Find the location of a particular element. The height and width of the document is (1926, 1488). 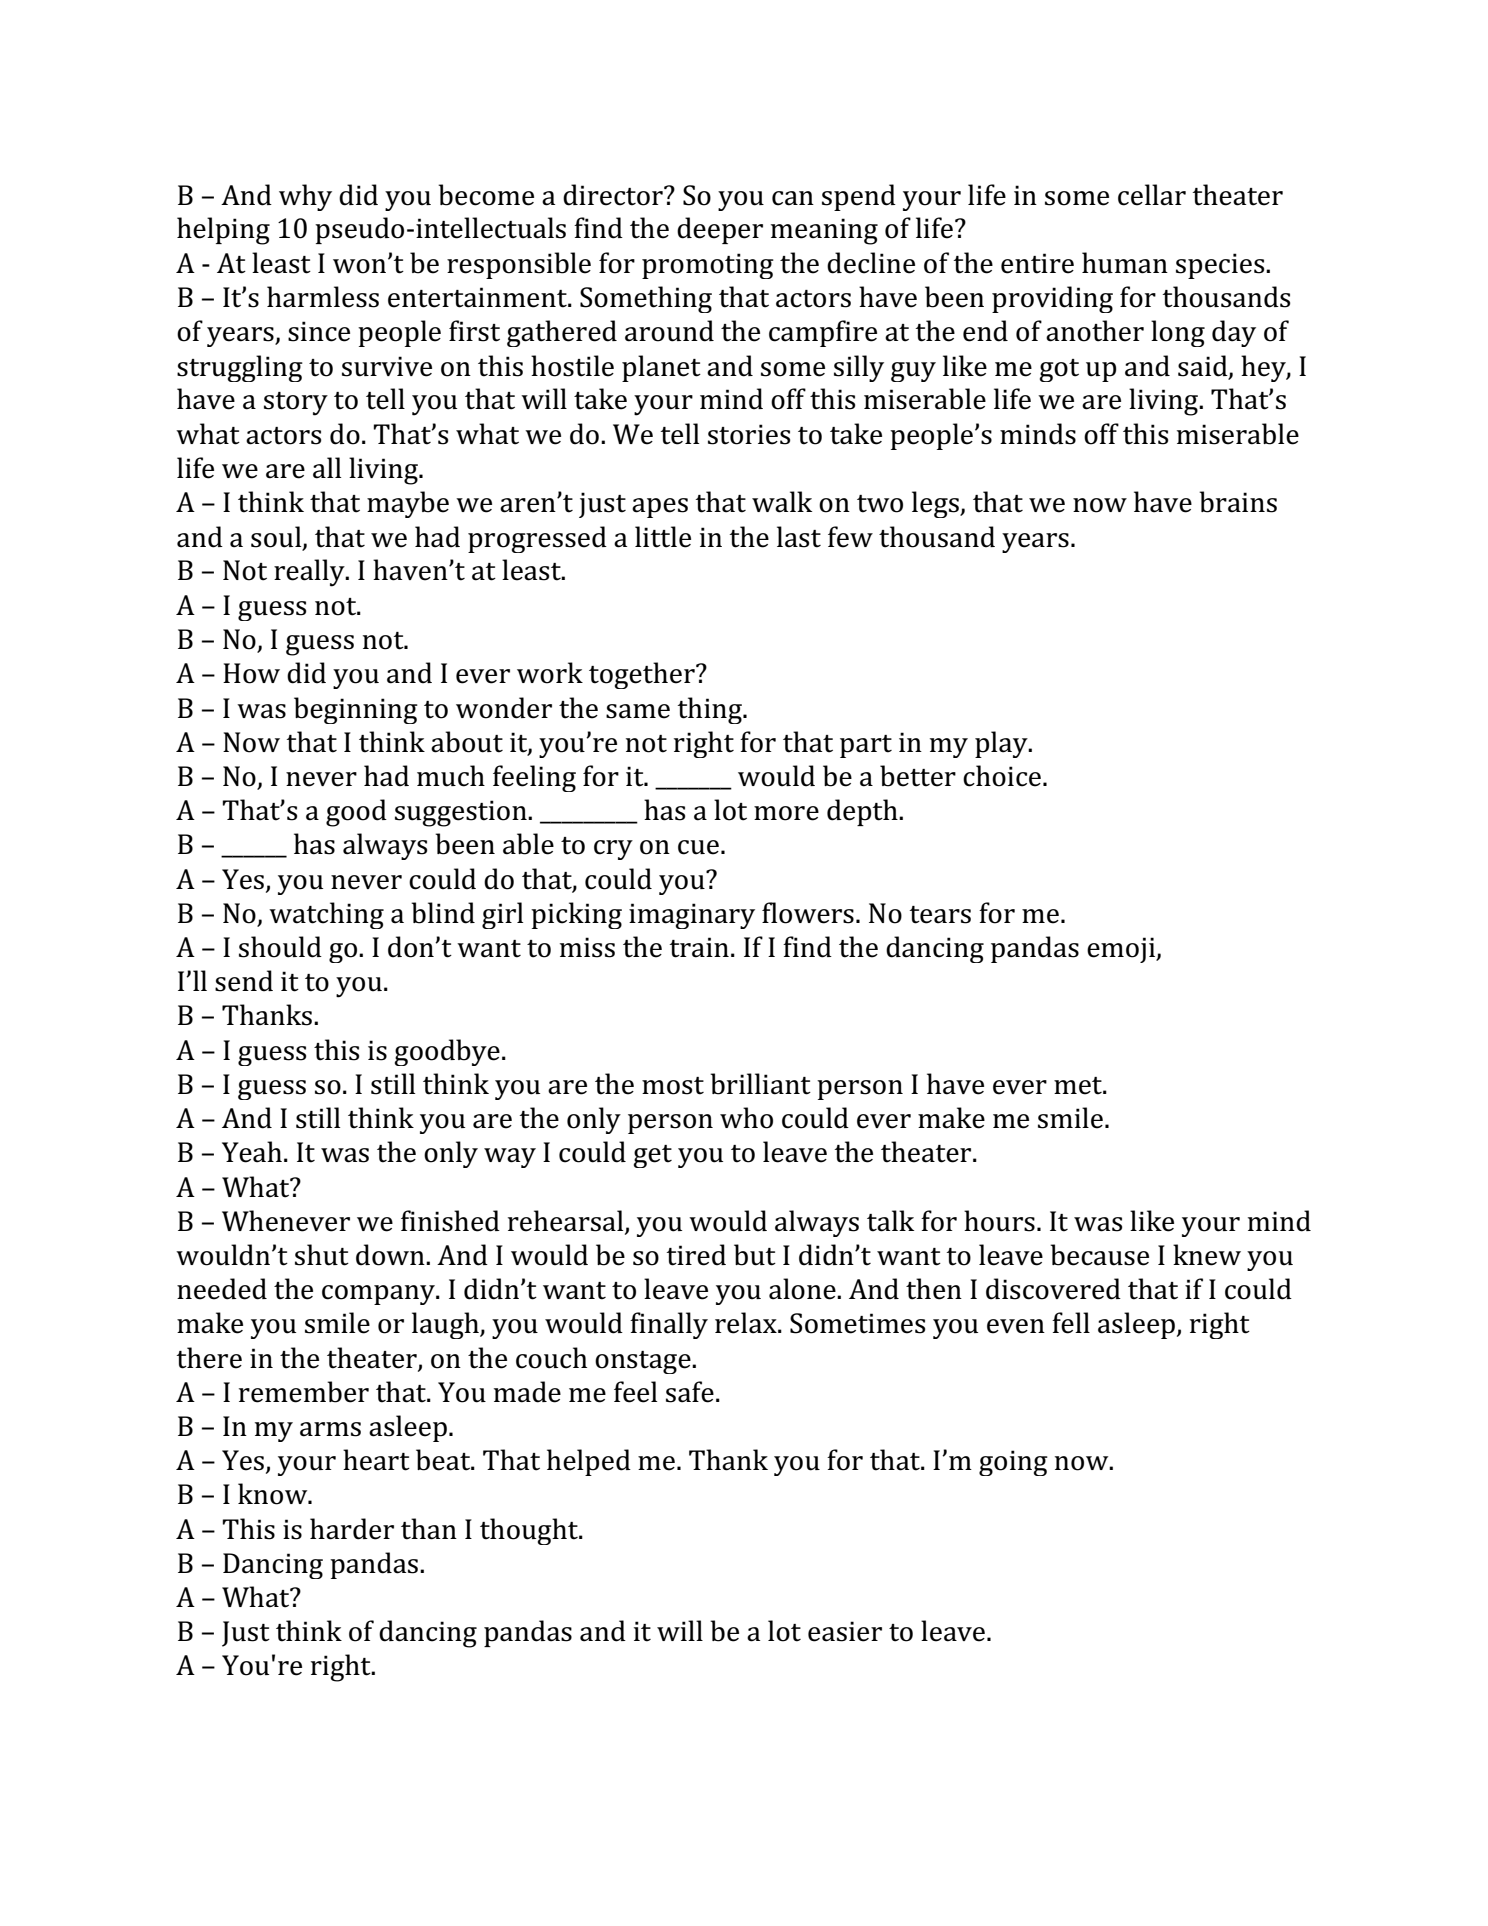

deeper is located at coordinates (720, 230).
